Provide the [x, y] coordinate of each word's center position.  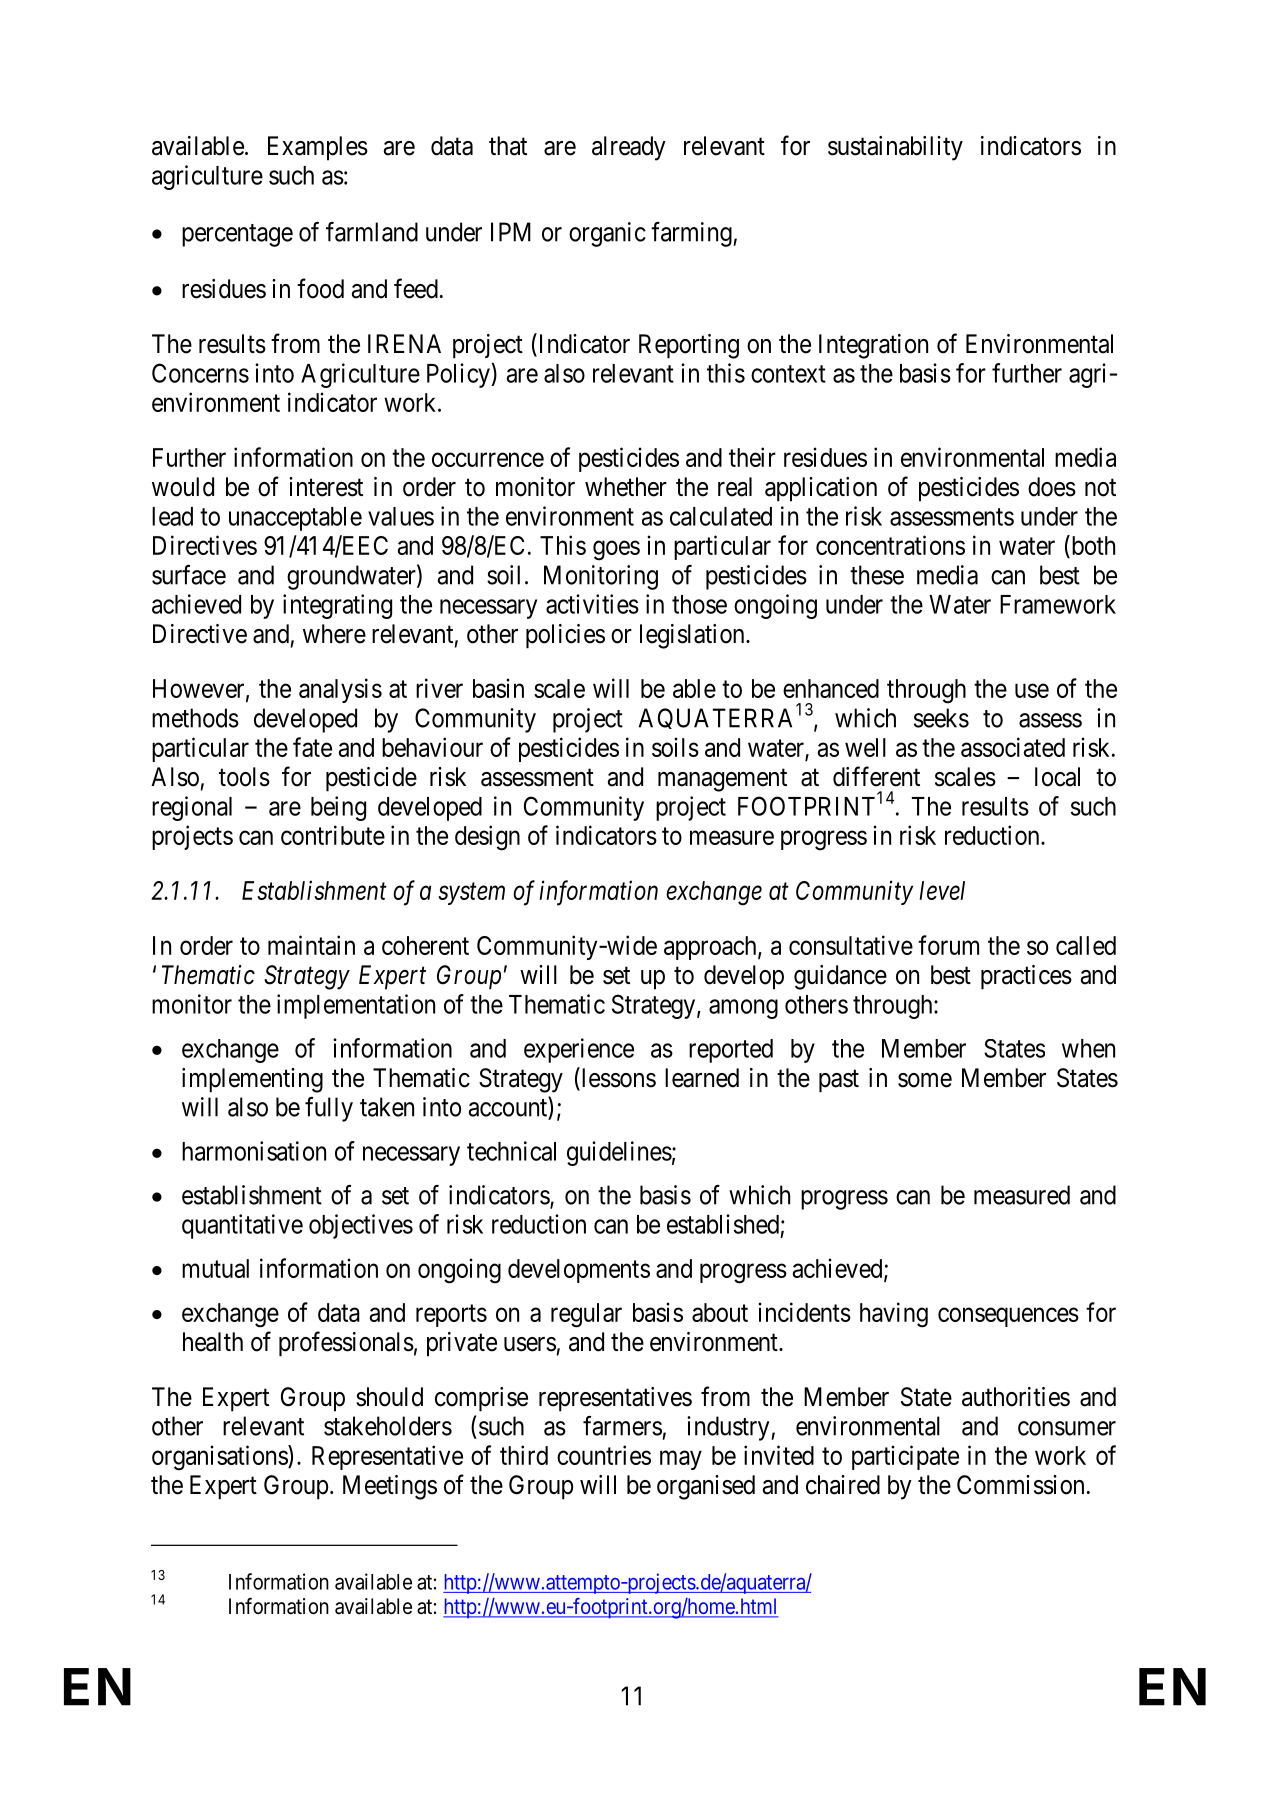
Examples [318, 148]
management [722, 780]
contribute [333, 835]
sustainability [895, 148]
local [1057, 777]
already [629, 148]
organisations [220, 1458]
